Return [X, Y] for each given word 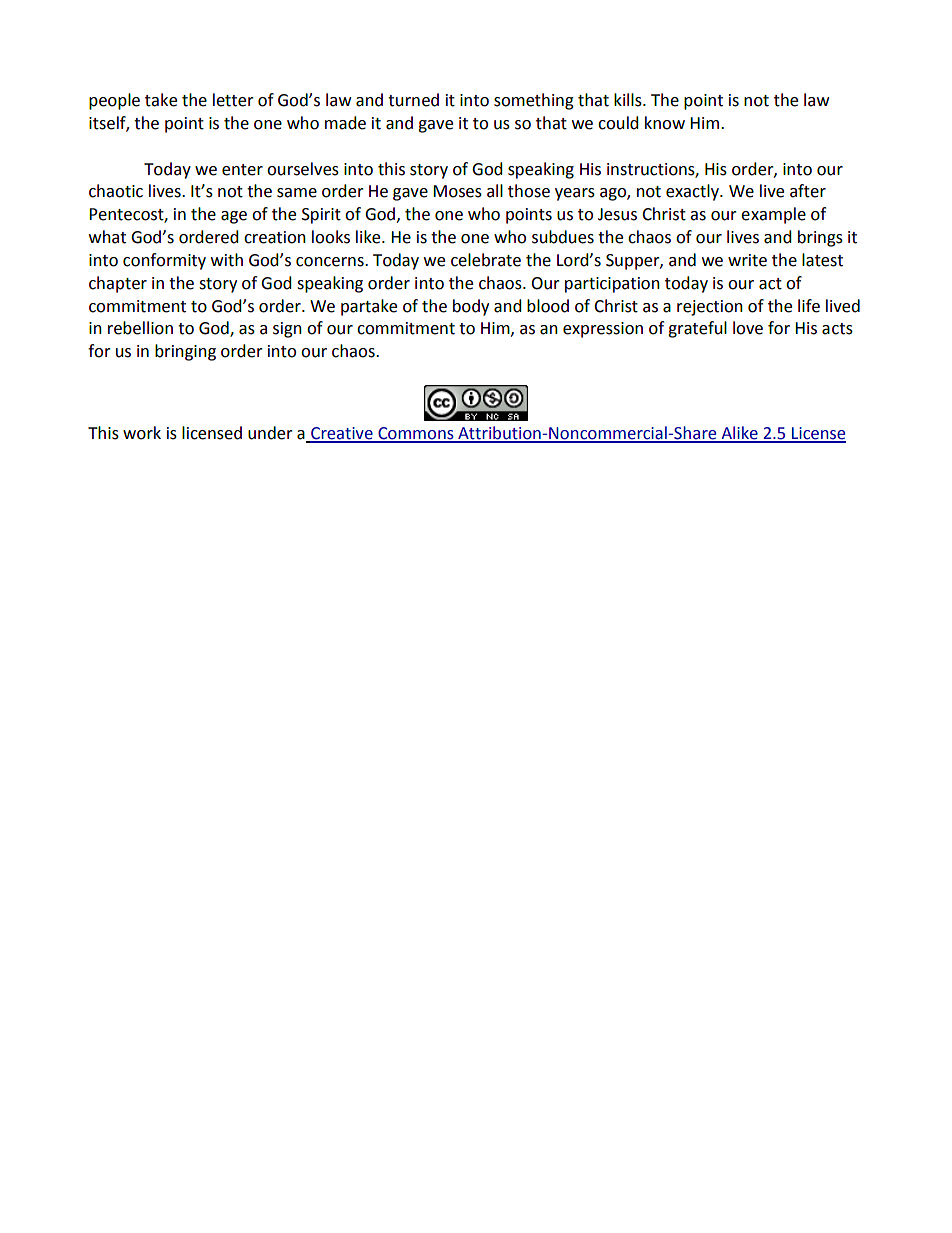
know [665, 123]
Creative [342, 434]
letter [233, 100]
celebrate [486, 260]
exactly [693, 192]
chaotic [116, 191]
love [748, 328]
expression [603, 330]
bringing [185, 352]
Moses [457, 191]
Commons [416, 434]
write [747, 260]
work [142, 433]
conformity [164, 261]
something [534, 101]
